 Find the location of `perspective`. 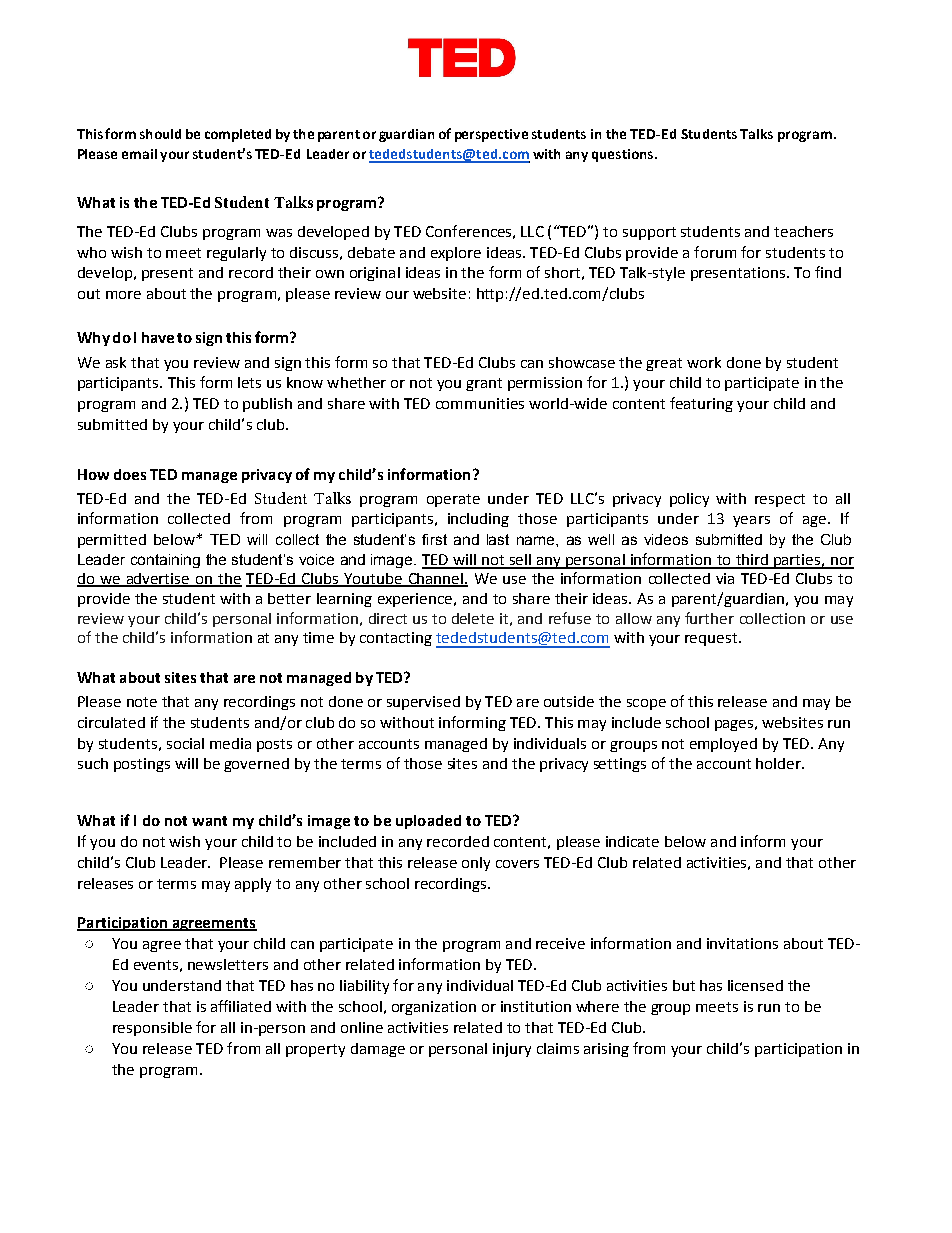

perspective is located at coordinates (491, 135).
